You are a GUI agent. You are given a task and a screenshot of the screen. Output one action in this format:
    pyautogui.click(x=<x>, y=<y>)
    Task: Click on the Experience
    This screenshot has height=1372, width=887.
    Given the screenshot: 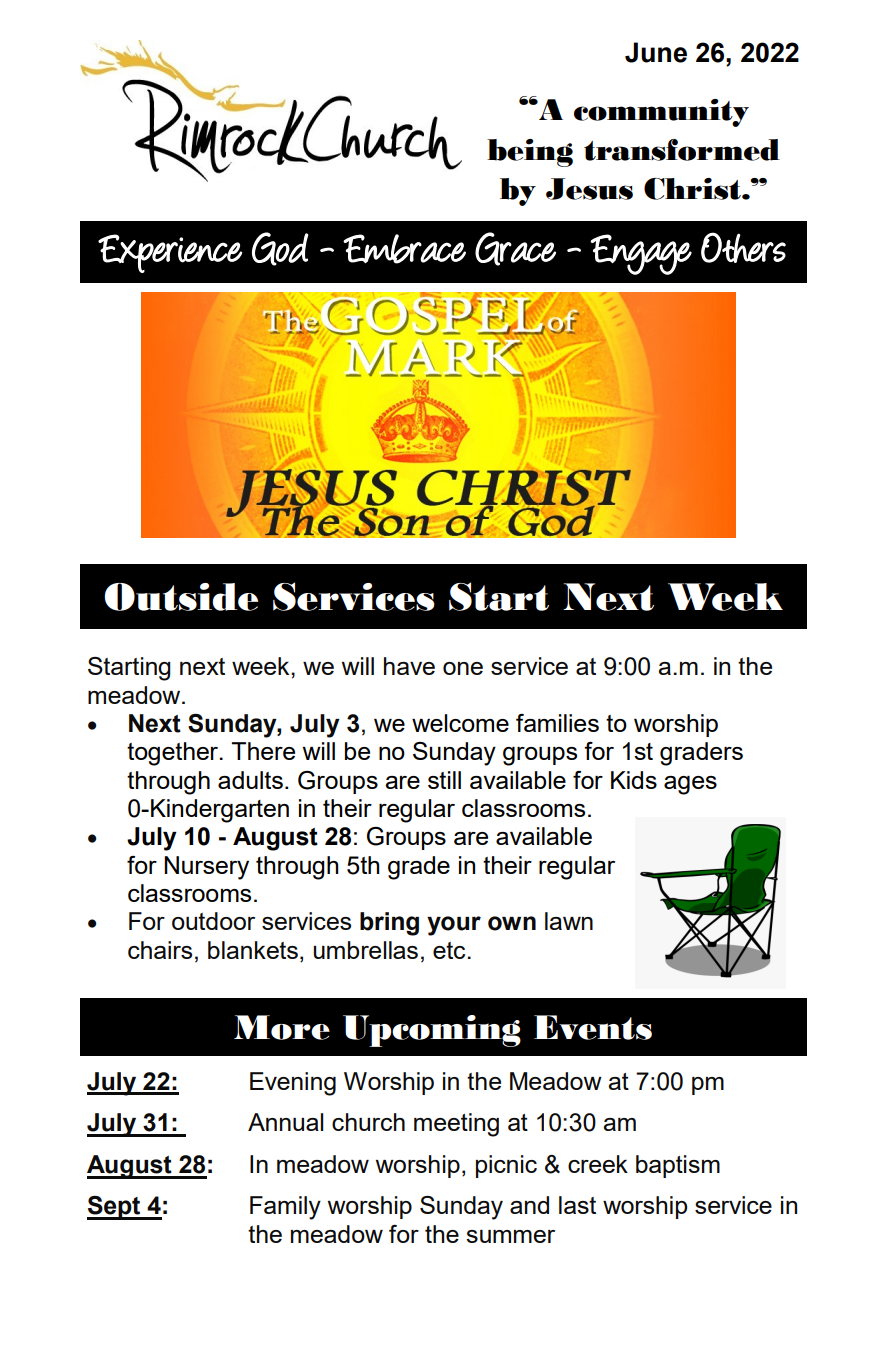 What is the action you would take?
    pyautogui.click(x=170, y=253)
